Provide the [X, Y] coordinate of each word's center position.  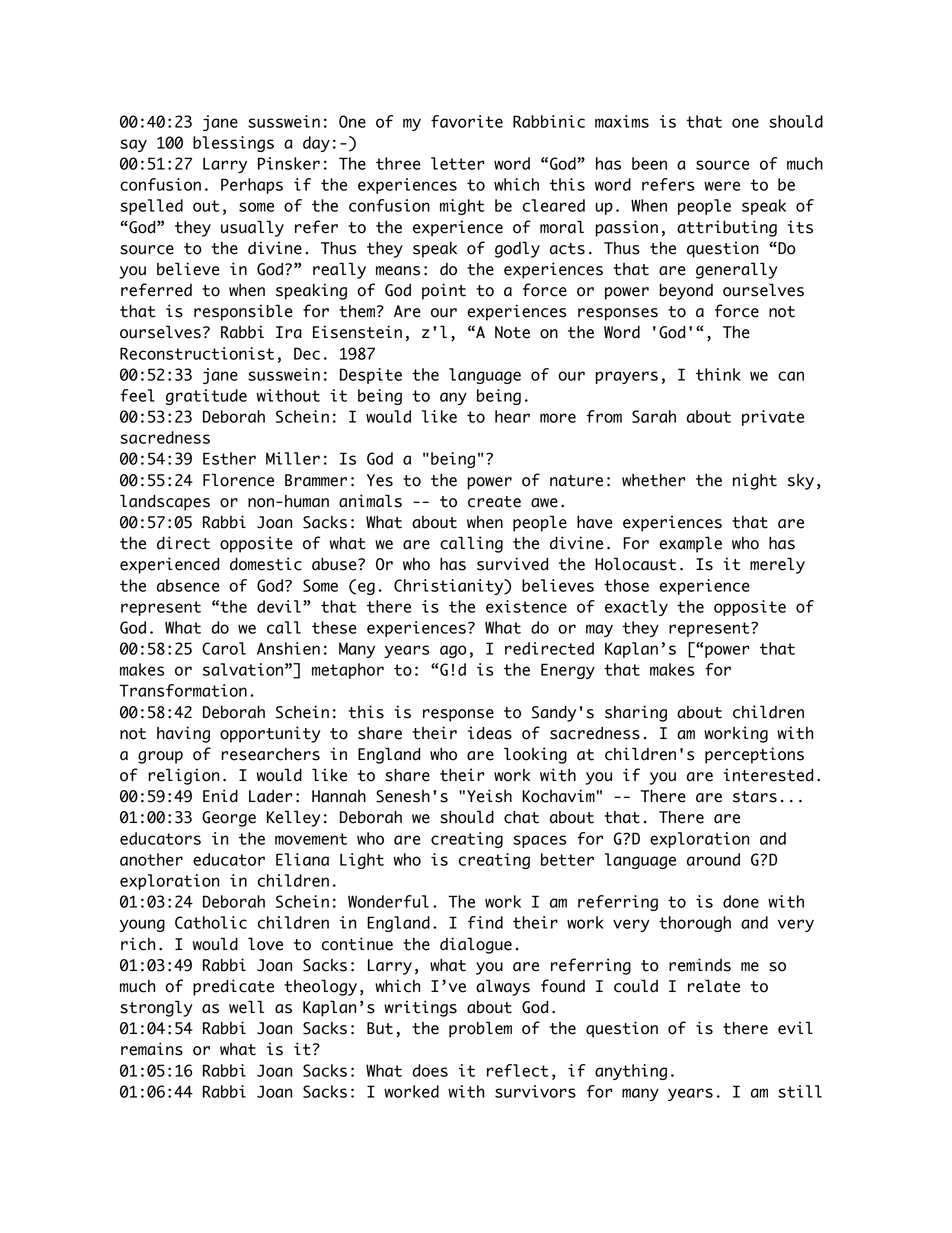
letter [457, 163]
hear [512, 416]
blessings [233, 144]
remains [152, 1049]
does [430, 1070]
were [722, 186]
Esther [229, 458]
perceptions [754, 755]
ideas [490, 733]
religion [183, 776]
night [755, 481]
